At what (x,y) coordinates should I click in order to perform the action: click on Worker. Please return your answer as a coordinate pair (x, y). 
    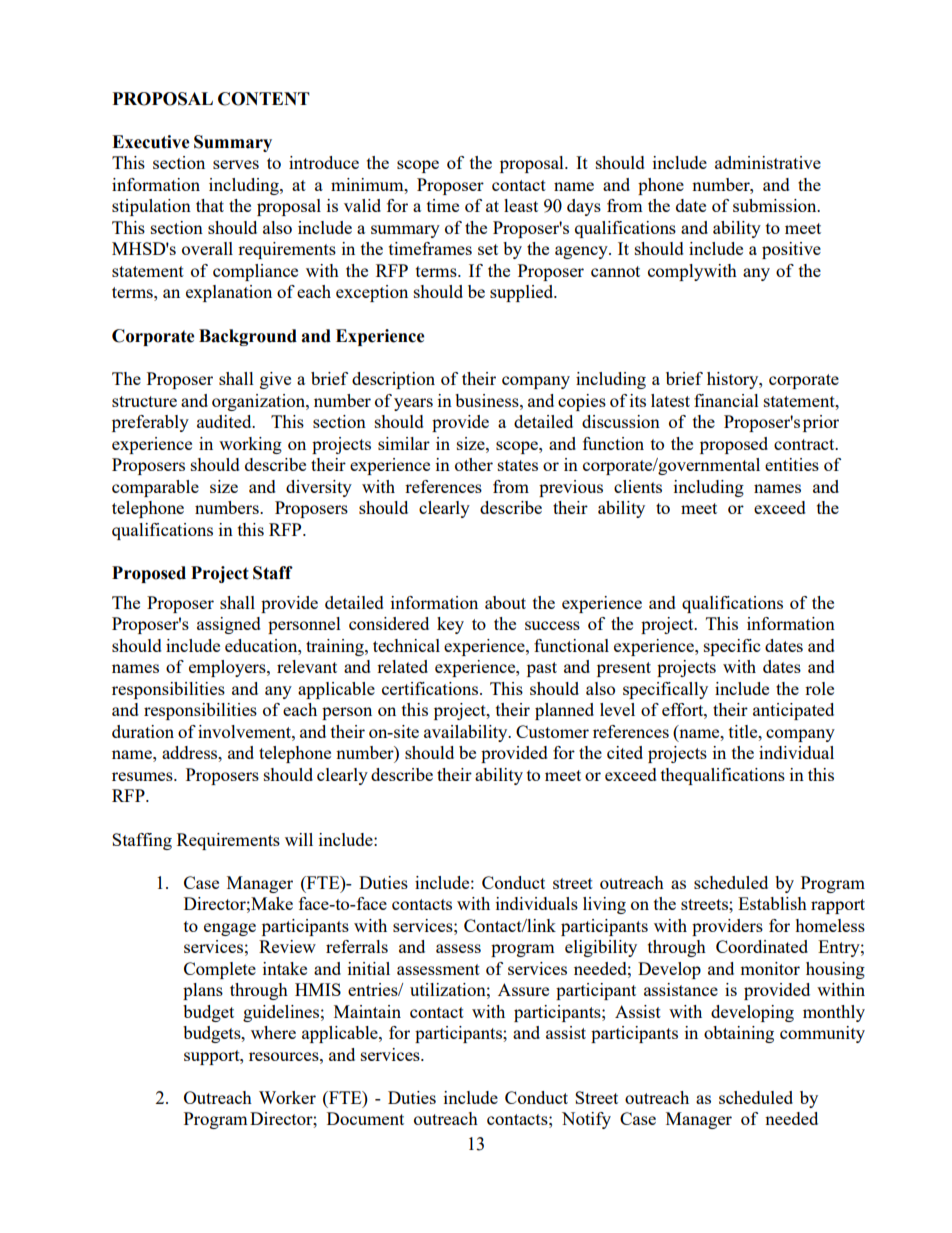
    Looking at the image, I should click on (287, 1097).
